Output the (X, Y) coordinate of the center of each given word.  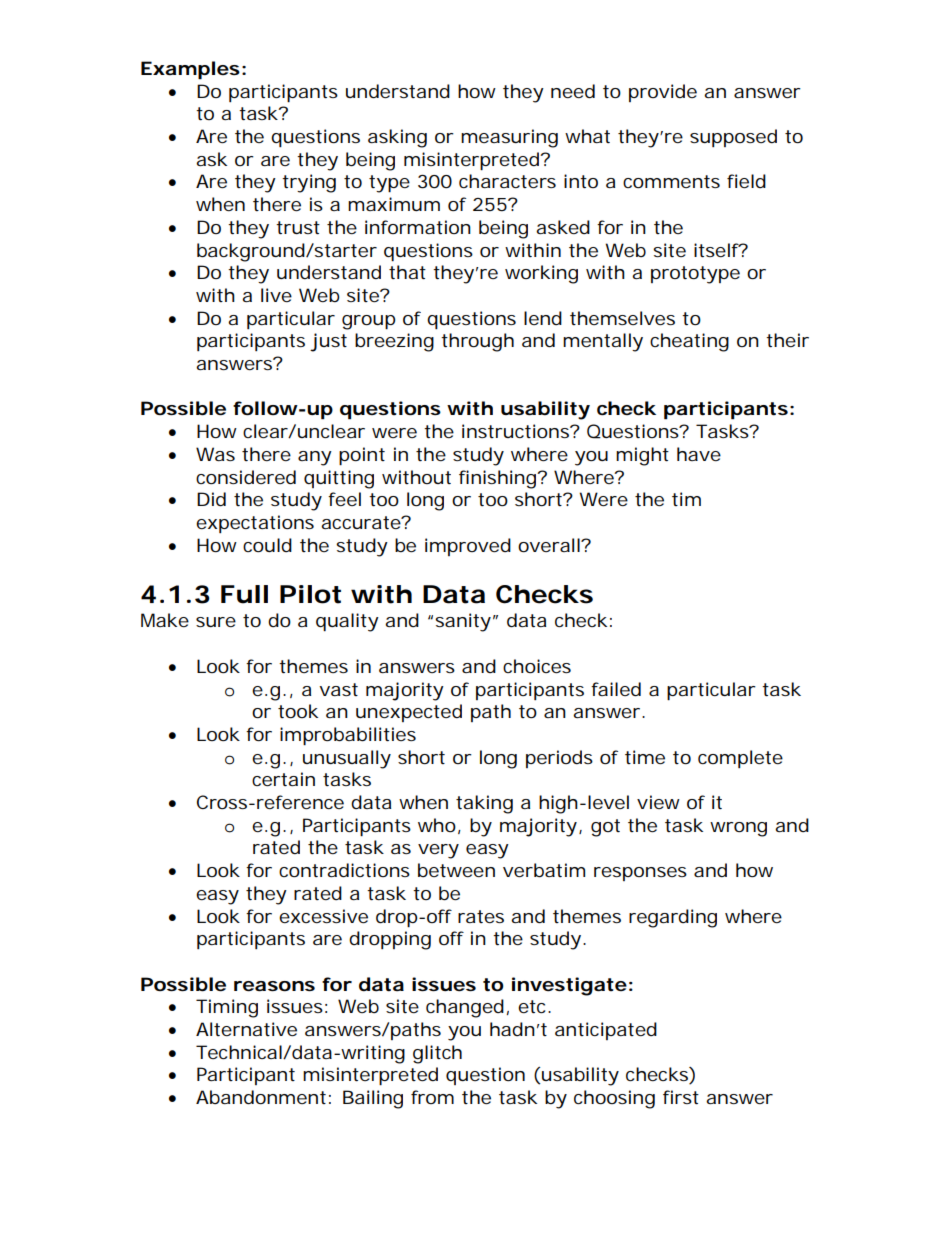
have (699, 454)
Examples (190, 70)
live (276, 295)
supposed (733, 138)
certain (283, 779)
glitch (437, 1054)
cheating (689, 342)
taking (484, 804)
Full (244, 594)
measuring (509, 138)
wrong (738, 829)
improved (468, 547)
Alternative (246, 1029)
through (477, 342)
